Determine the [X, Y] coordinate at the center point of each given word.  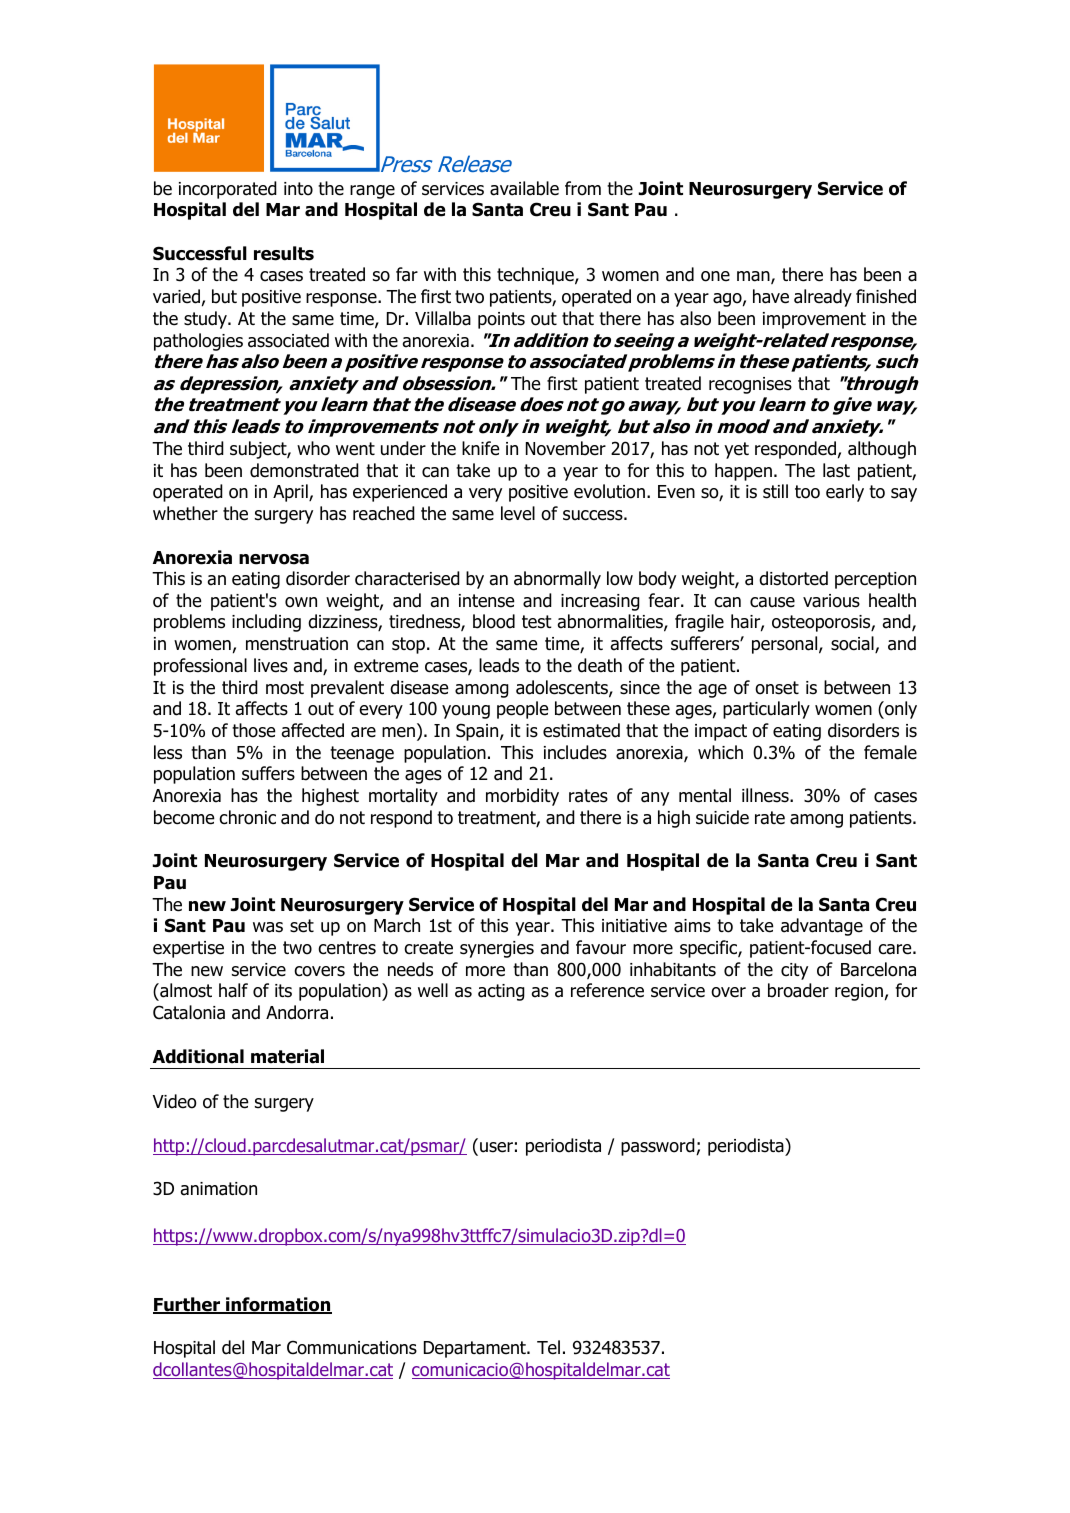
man [754, 277]
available [524, 188]
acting [501, 992]
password [659, 1147]
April [291, 493]
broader [798, 990]
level [518, 513]
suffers [268, 773]
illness [766, 795]
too [807, 492]
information [278, 1305]
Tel [548, 1347]
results [284, 253]
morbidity [522, 797]
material [287, 1056]
